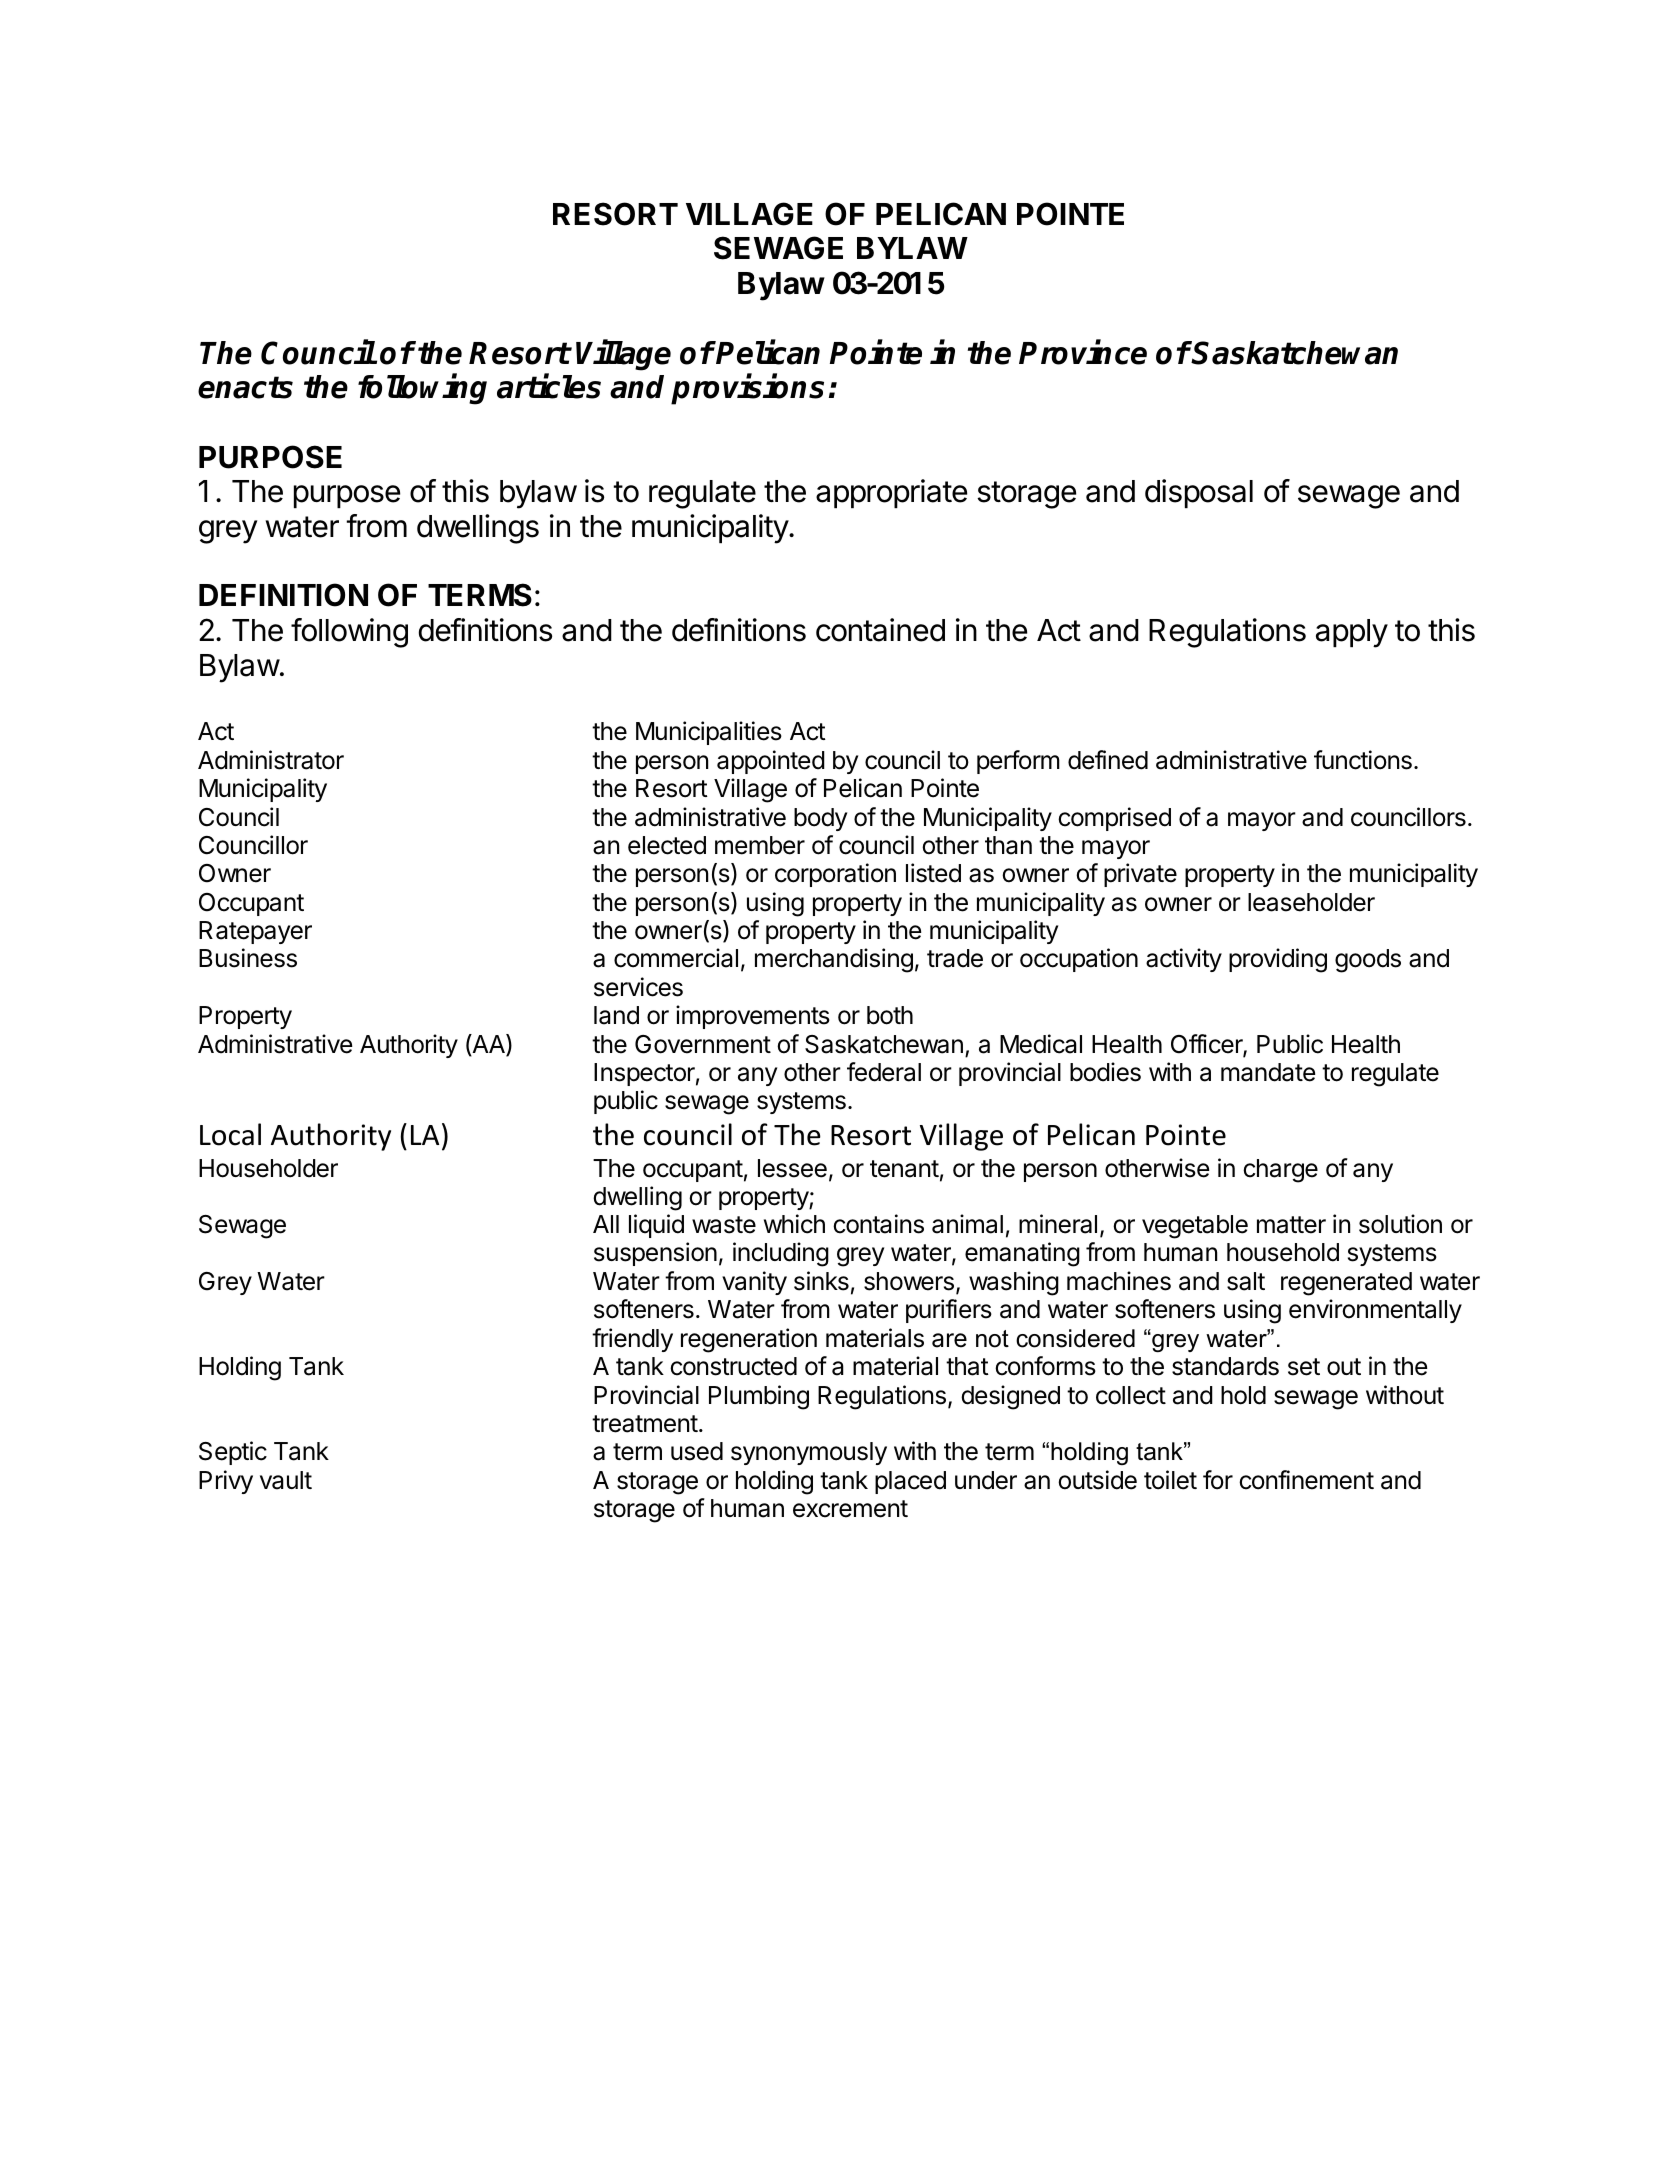 The width and height of the image is (1679, 2172). What do you see at coordinates (1268, 1072) in the image?
I see `mandate` at bounding box center [1268, 1072].
